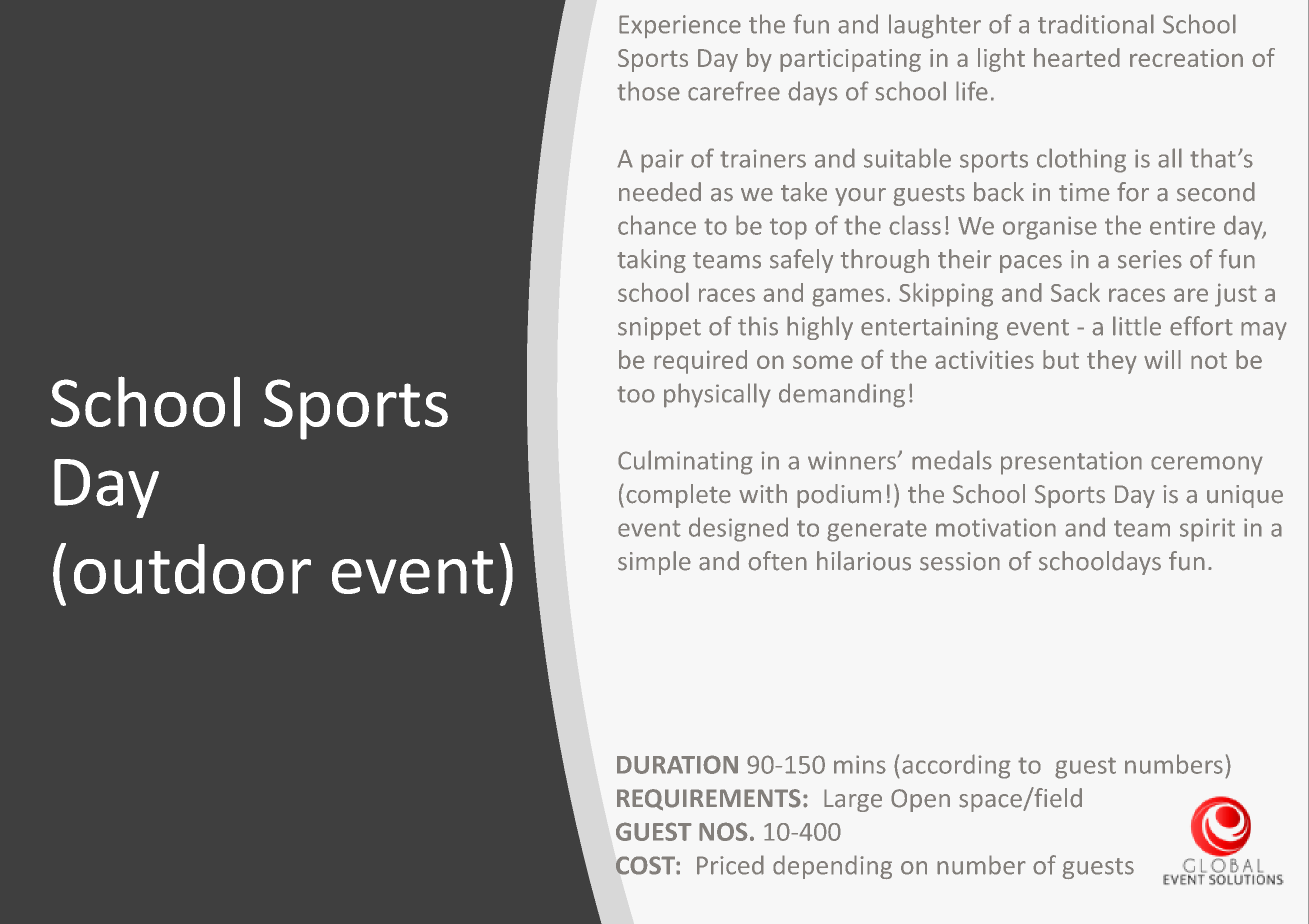 The height and width of the image is (924, 1309). What do you see at coordinates (788, 229) in the image?
I see `top` at bounding box center [788, 229].
